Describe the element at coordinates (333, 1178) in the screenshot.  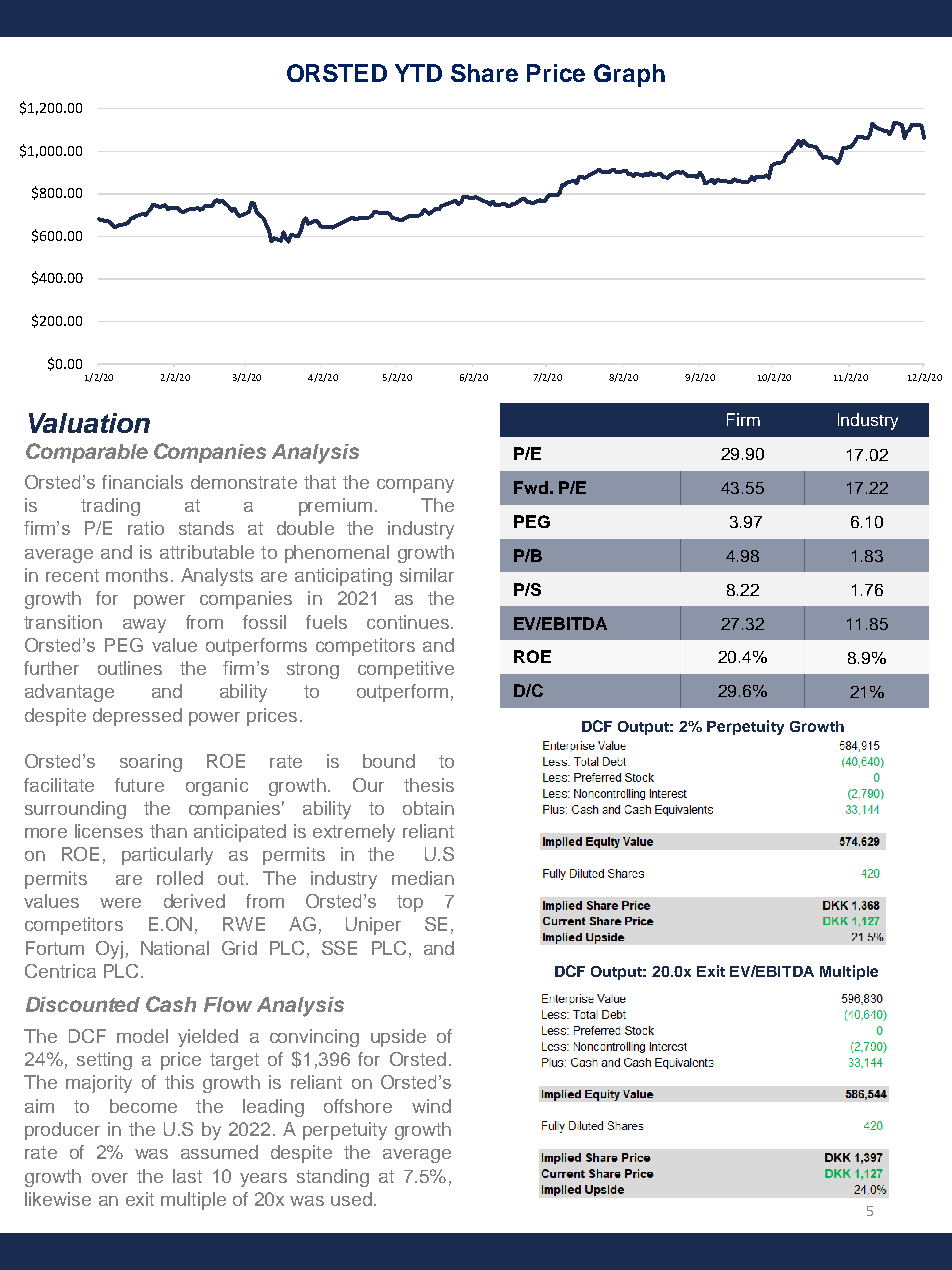
I see `standing` at that location.
